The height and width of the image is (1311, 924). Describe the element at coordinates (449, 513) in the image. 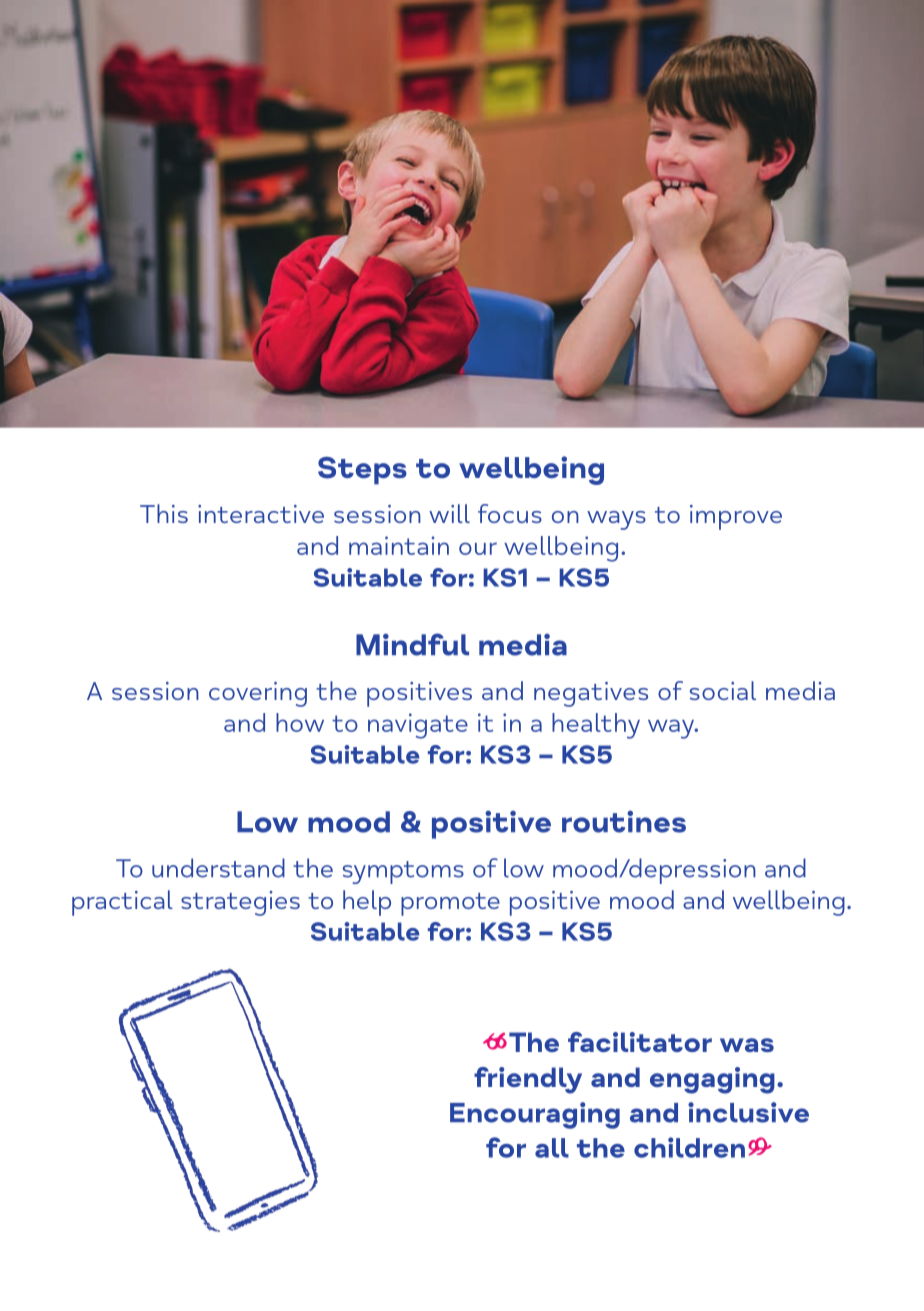

I see `will` at that location.
